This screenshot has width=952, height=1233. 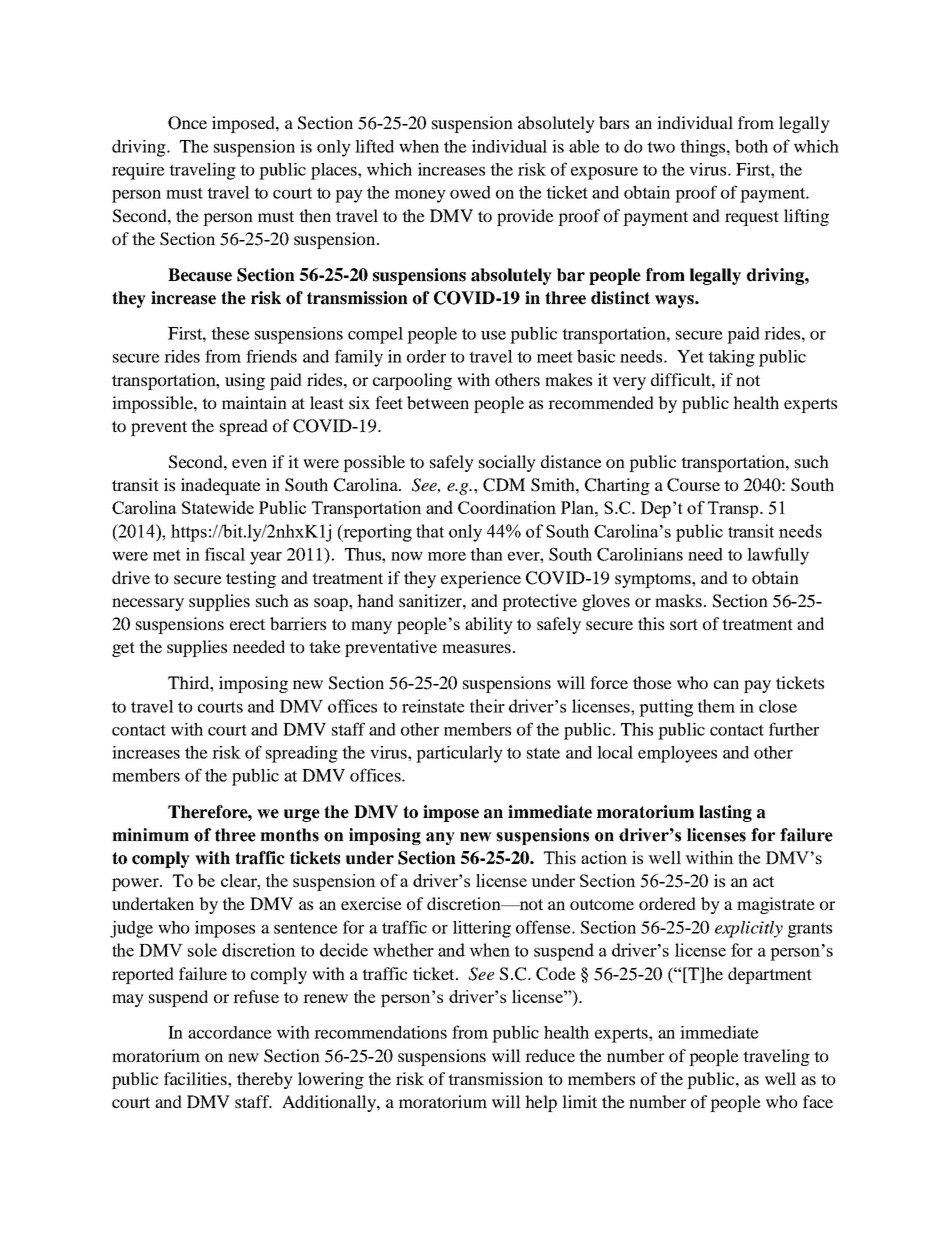 I want to click on lasting, so click(x=725, y=813).
